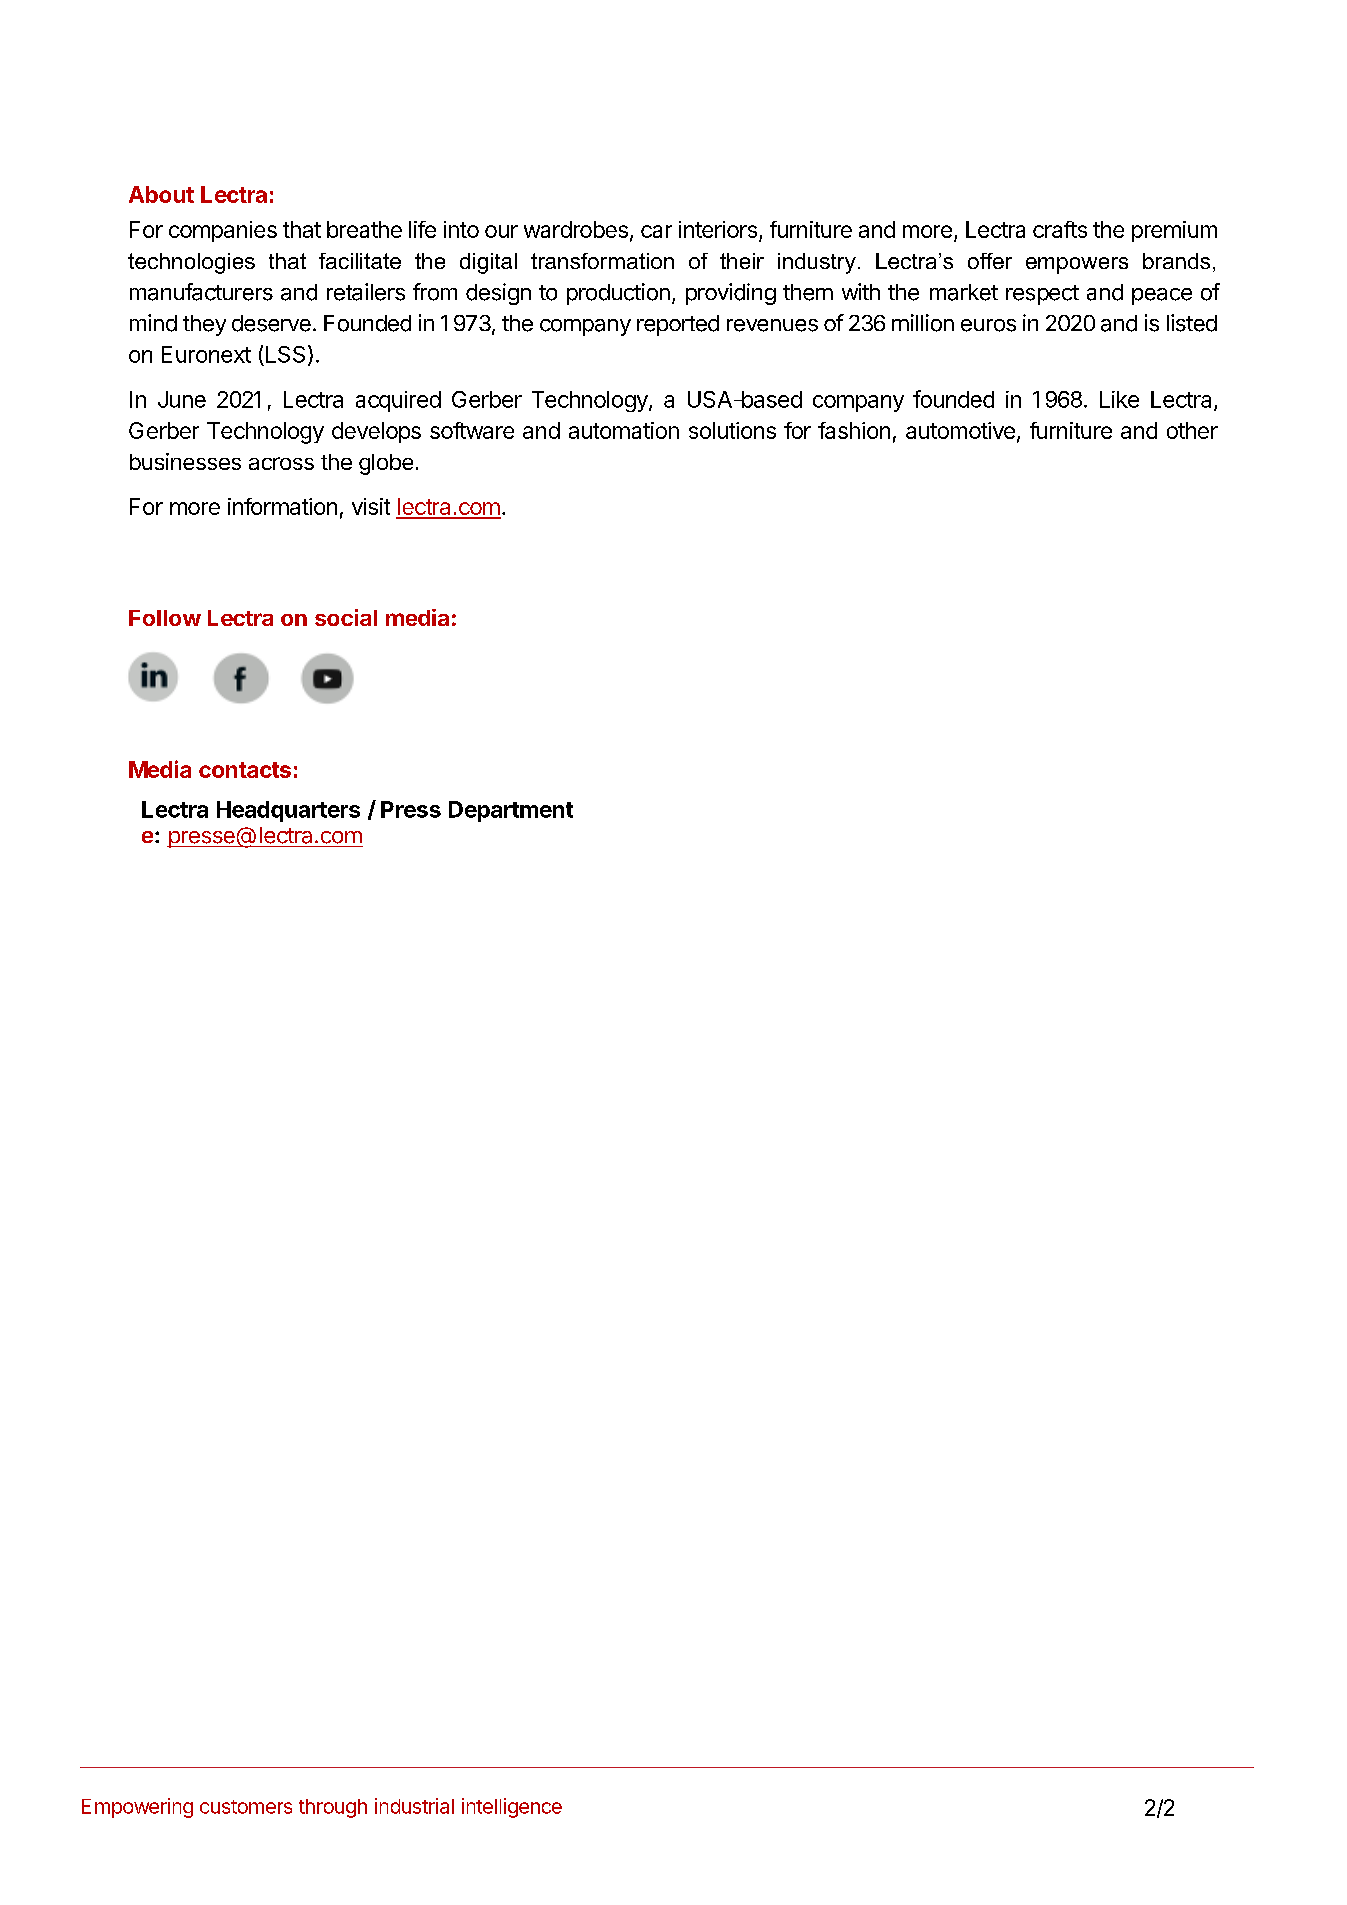 The width and height of the page is (1347, 1905). What do you see at coordinates (223, 231) in the page?
I see `companies` at bounding box center [223, 231].
